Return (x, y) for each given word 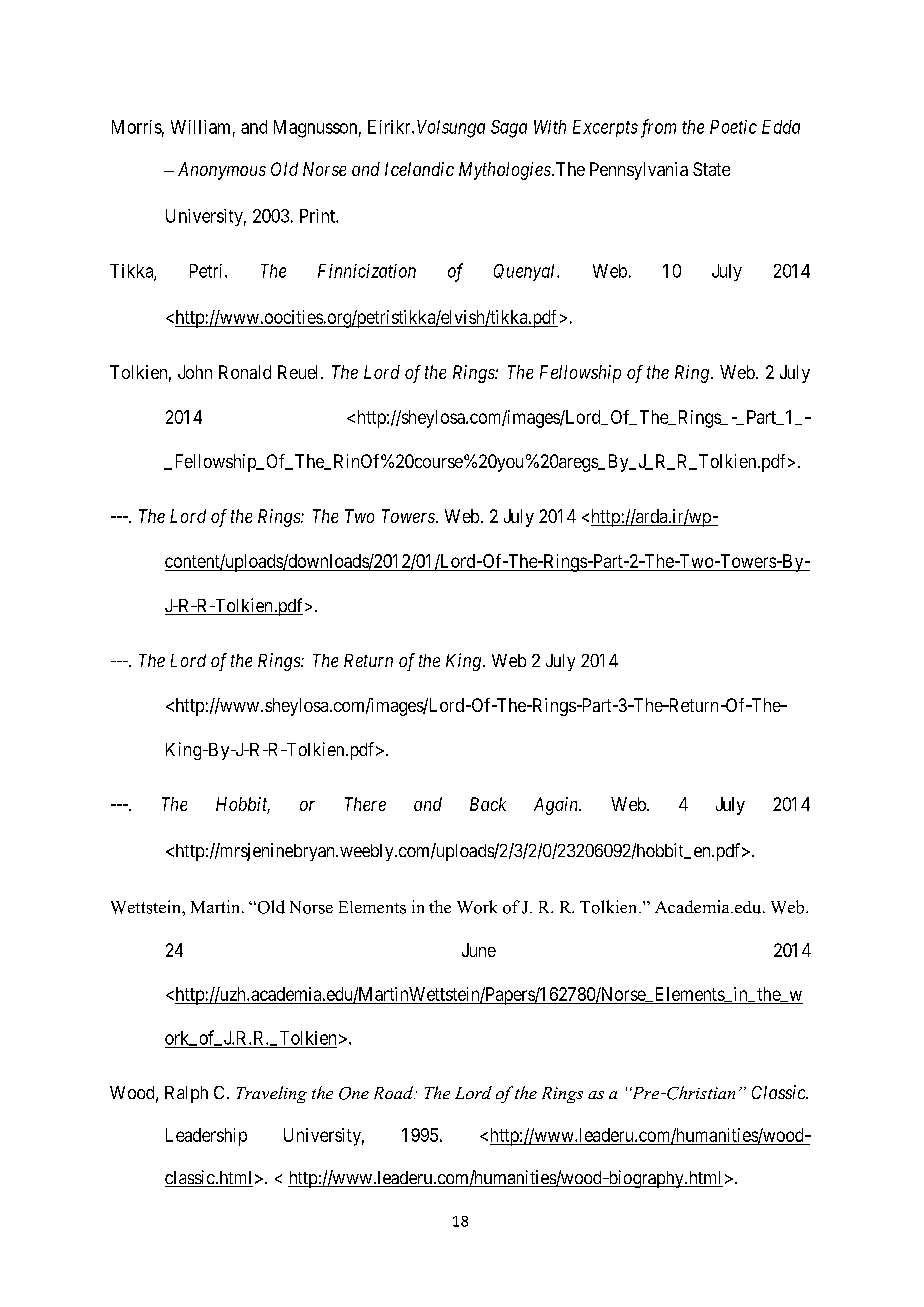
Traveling (272, 1094)
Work (477, 907)
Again (557, 806)
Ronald (245, 372)
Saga (509, 129)
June (479, 950)
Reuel (300, 372)
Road (394, 1092)
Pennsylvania (639, 171)
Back (488, 804)
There (365, 804)
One (354, 1093)
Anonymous (222, 171)
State (711, 169)
